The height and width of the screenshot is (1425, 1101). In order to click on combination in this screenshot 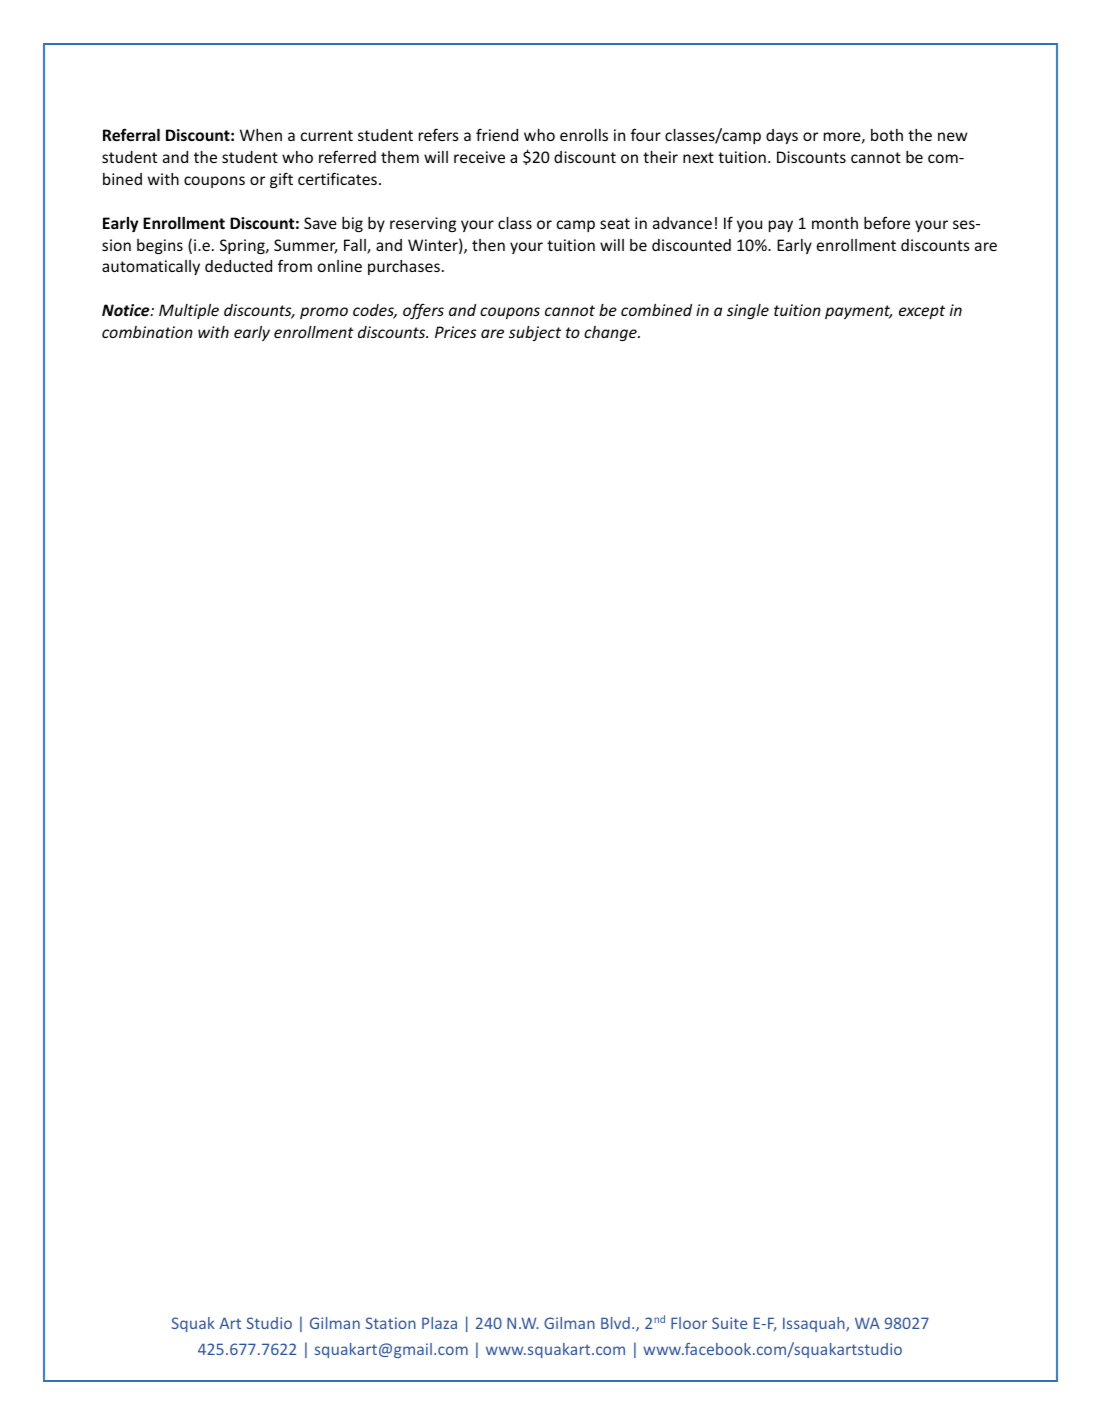, I will do `click(147, 332)`.
